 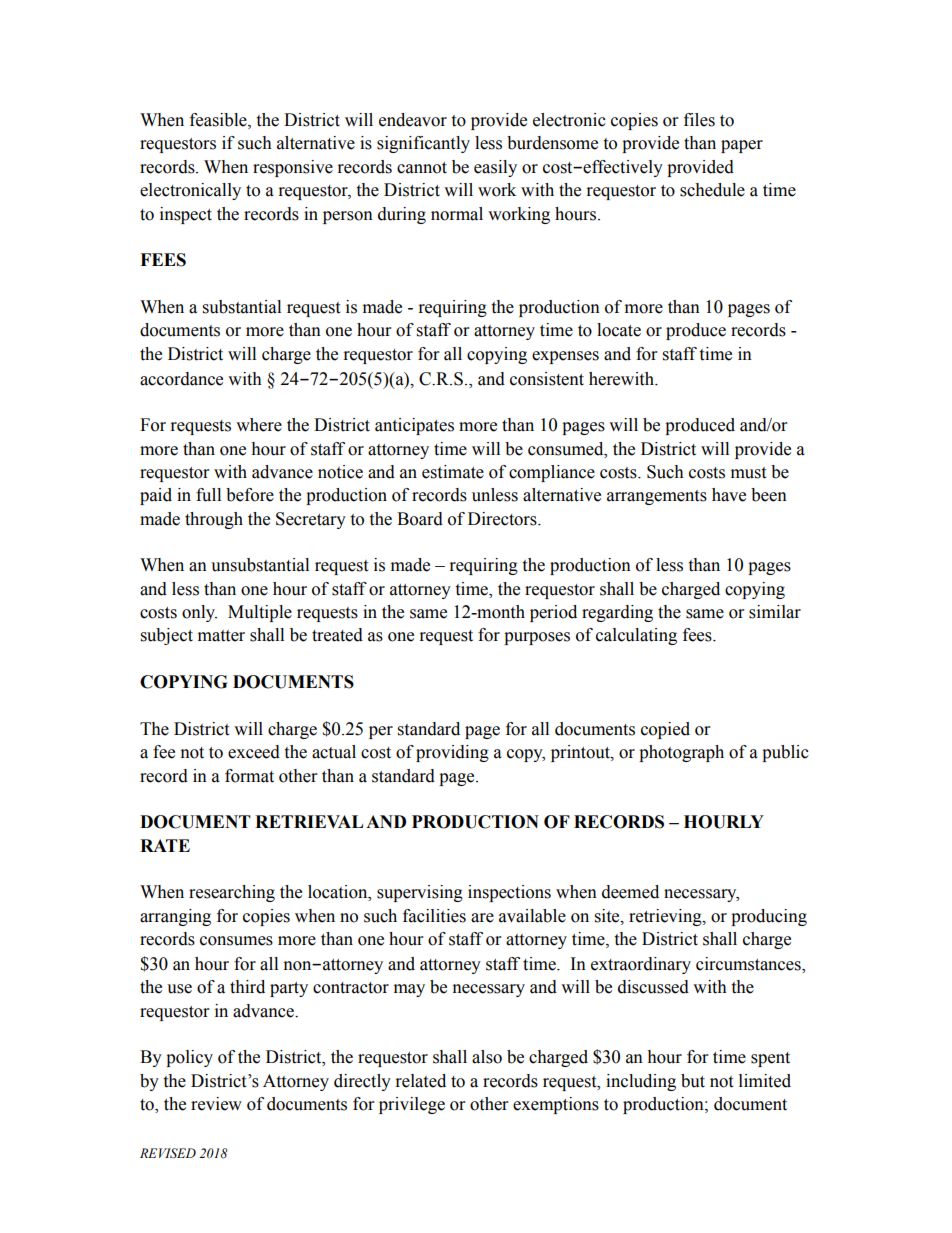 I want to click on privilege, so click(x=412, y=1105).
